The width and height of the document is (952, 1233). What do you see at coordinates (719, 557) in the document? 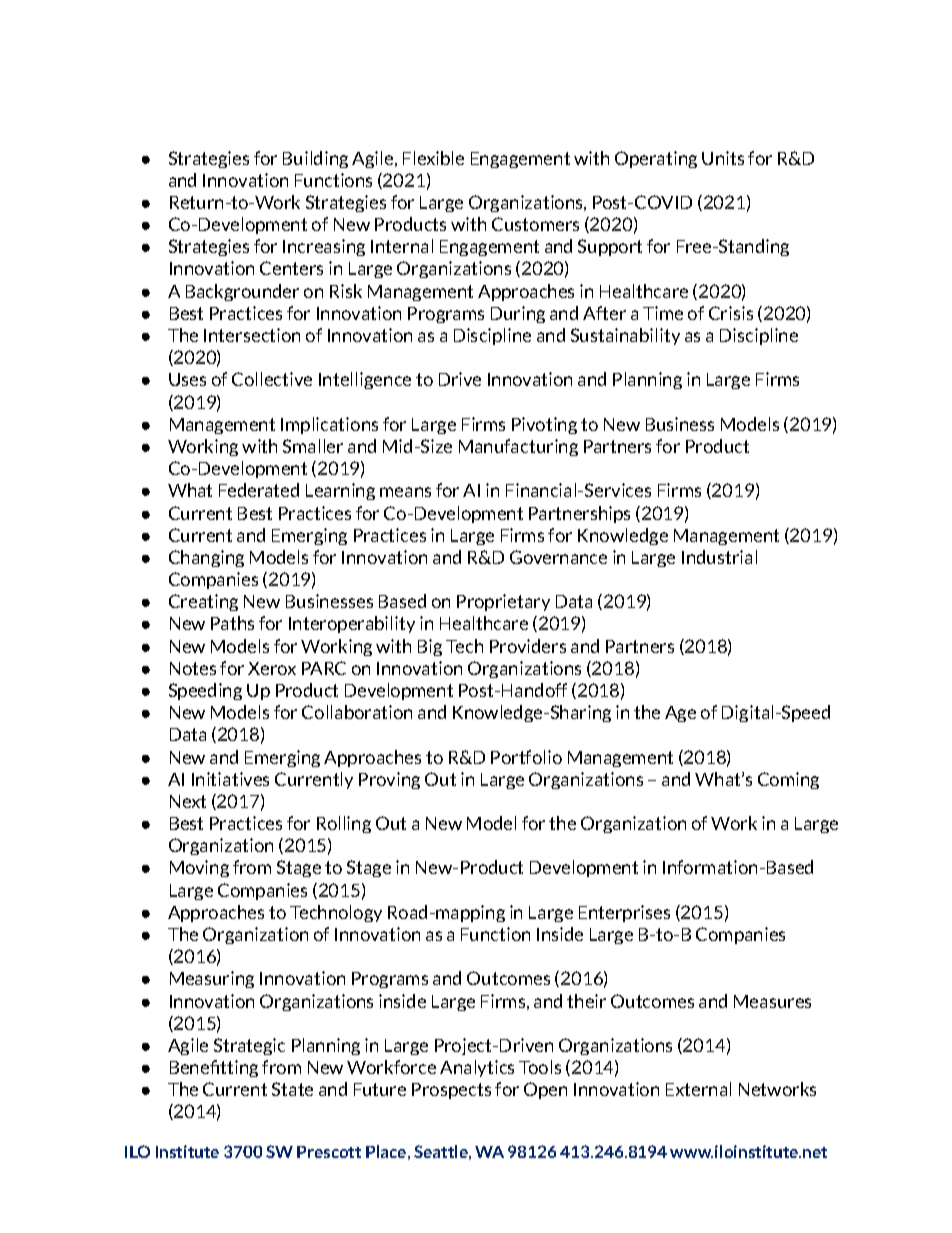
I see `Industrial` at bounding box center [719, 557].
